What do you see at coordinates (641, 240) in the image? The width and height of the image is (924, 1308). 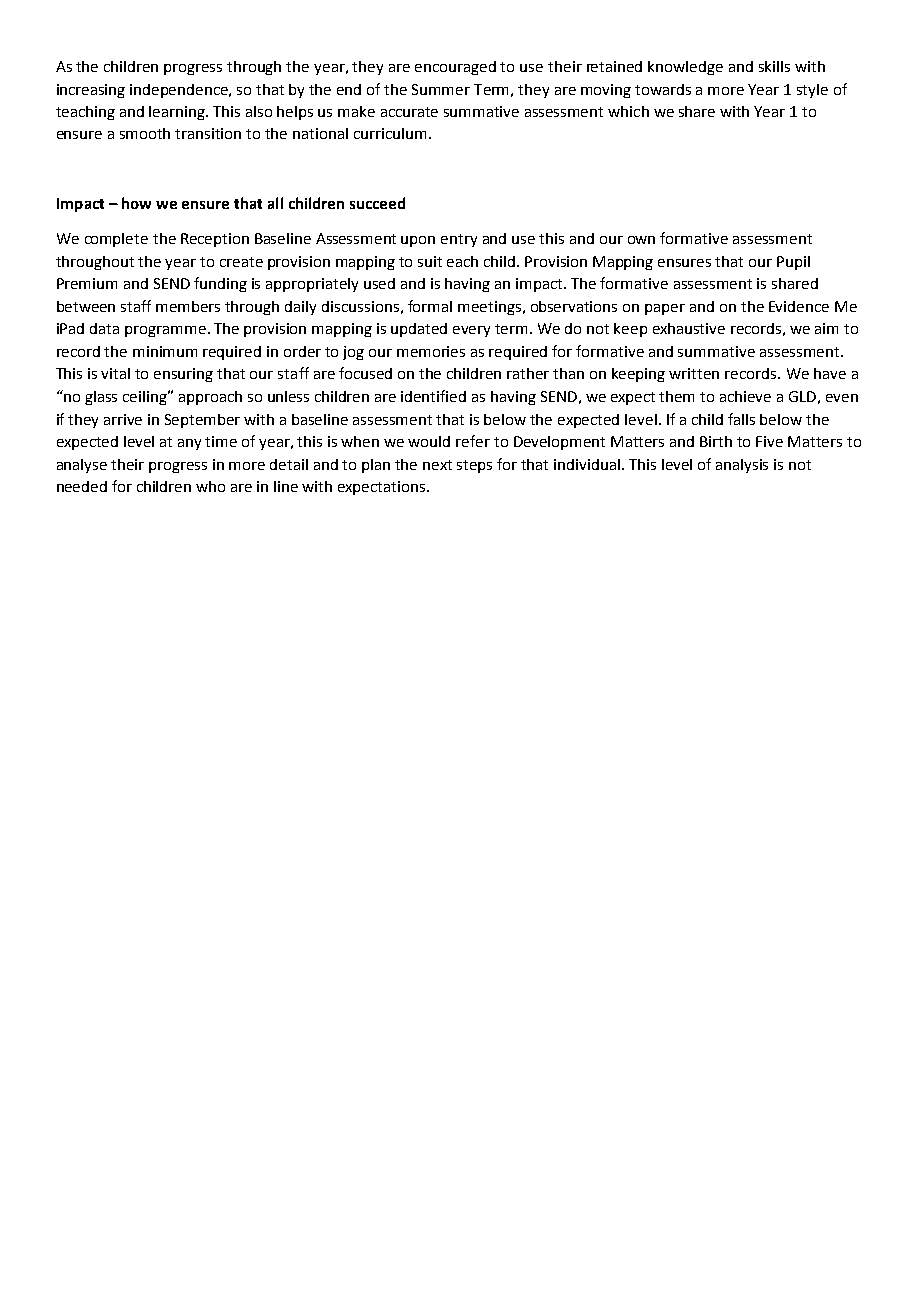 I see `own` at bounding box center [641, 240].
